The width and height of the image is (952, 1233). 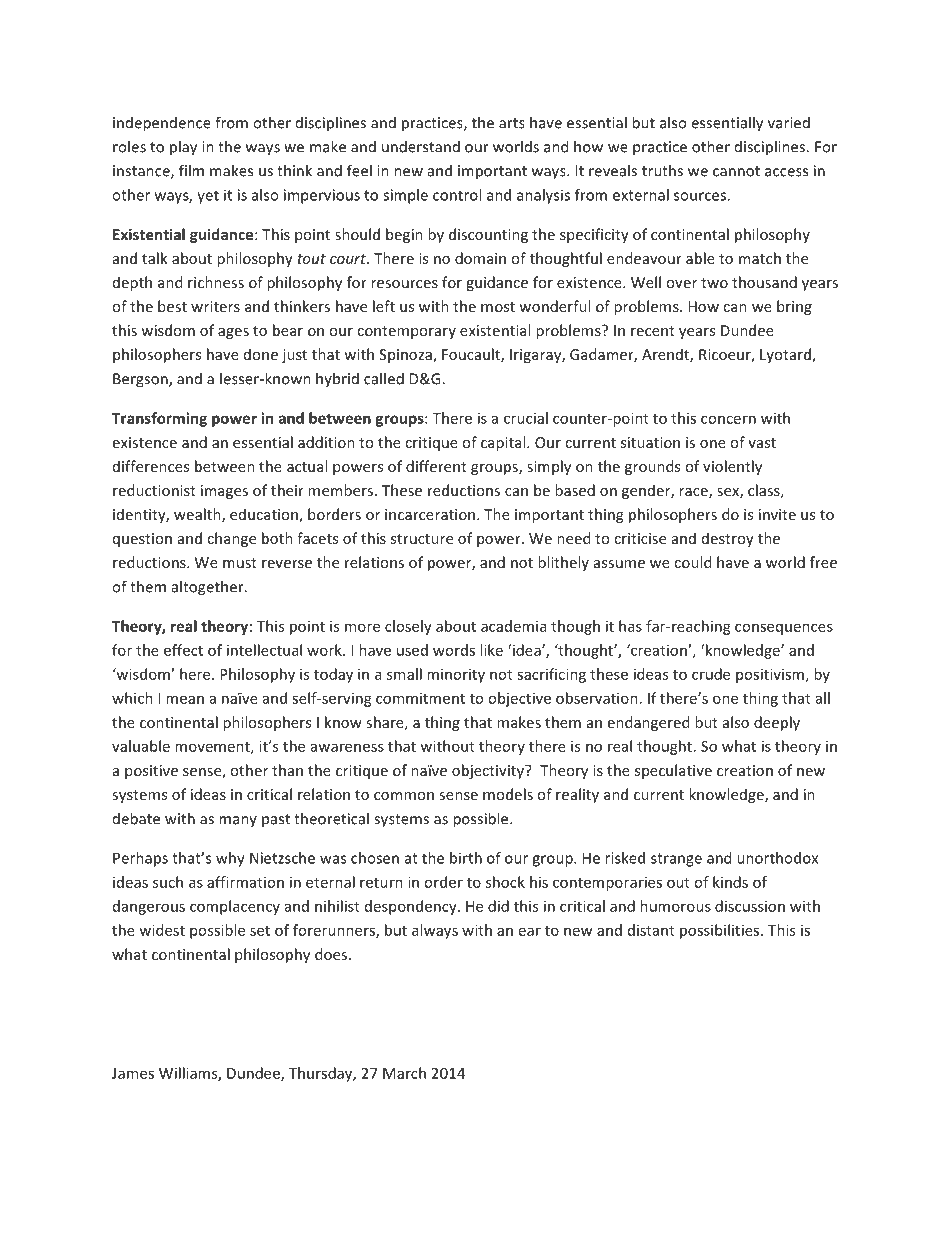 What do you see at coordinates (736, 171) in the image?
I see `cannot` at bounding box center [736, 171].
